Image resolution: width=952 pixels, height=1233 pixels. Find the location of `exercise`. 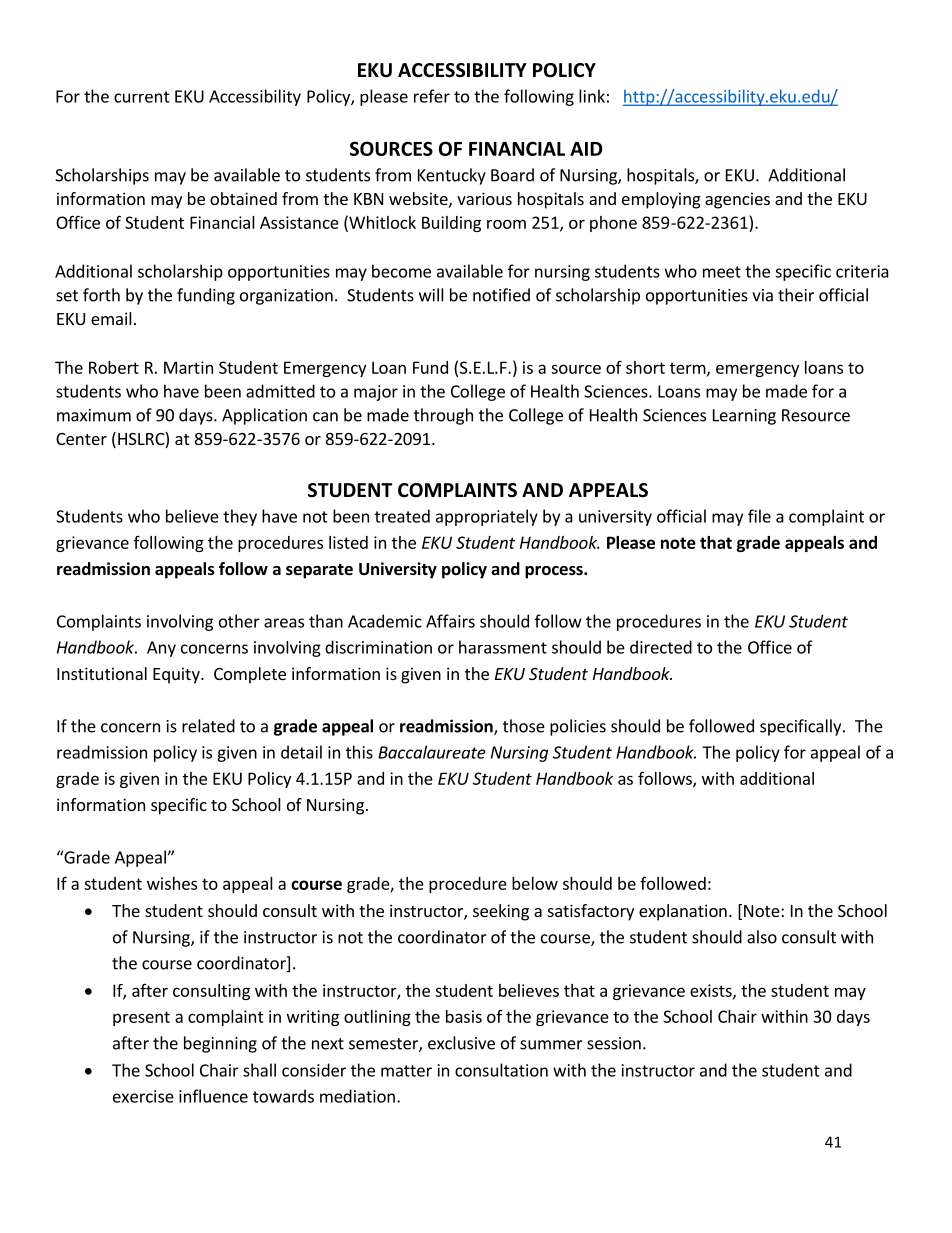

exercise is located at coordinates (143, 1096).
